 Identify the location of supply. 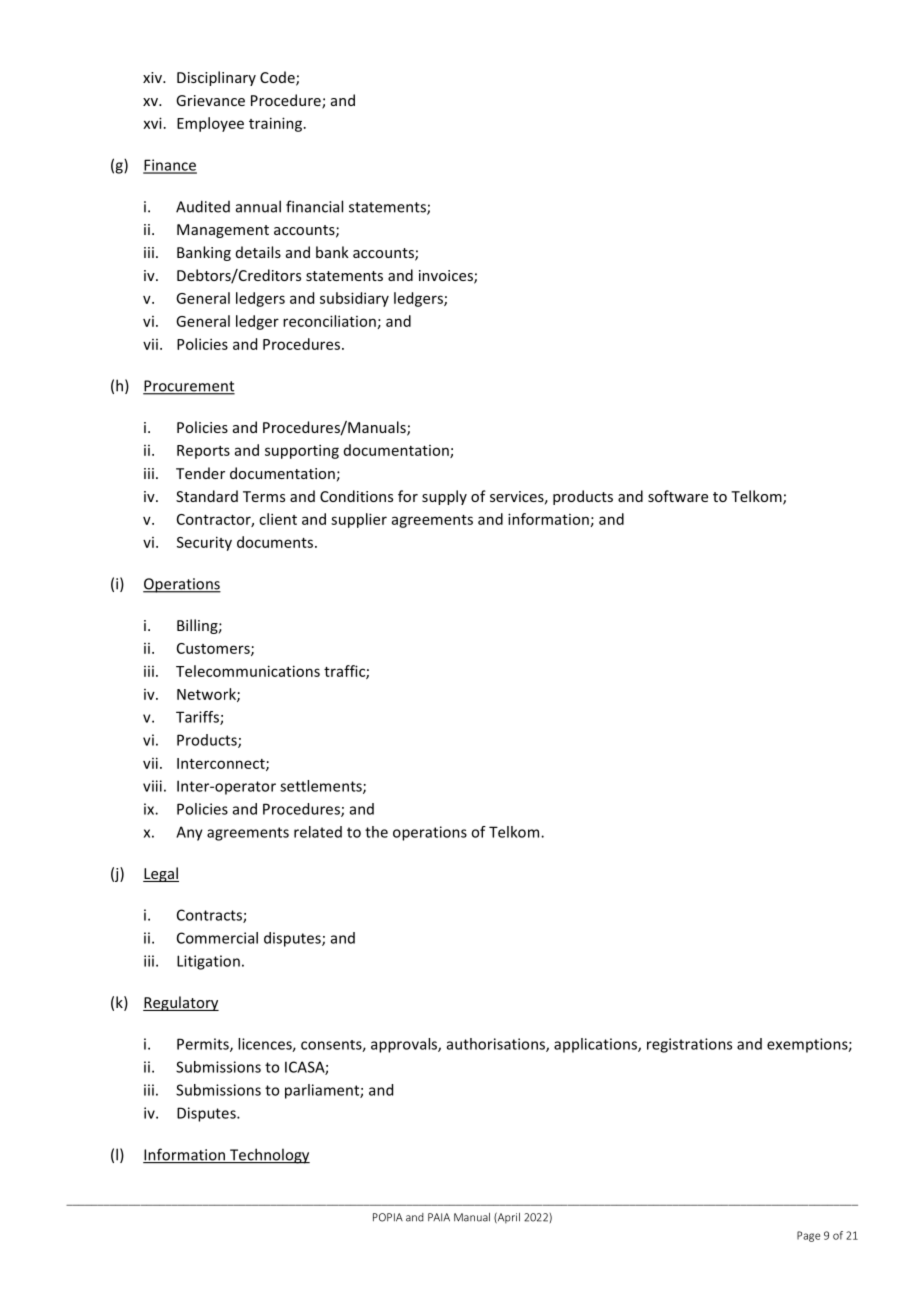
(444, 497).
